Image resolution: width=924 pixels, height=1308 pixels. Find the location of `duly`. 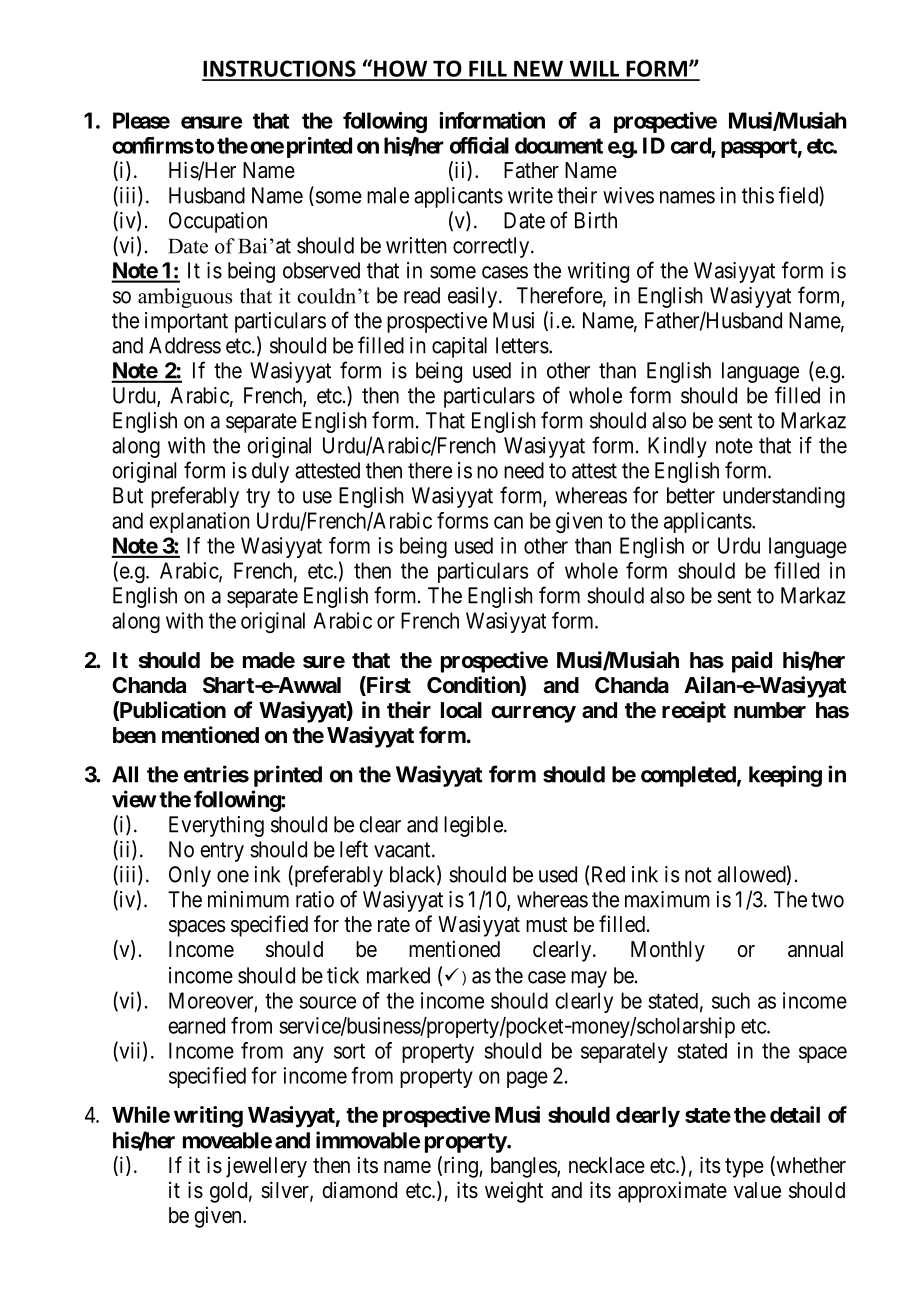

duly is located at coordinates (270, 472).
